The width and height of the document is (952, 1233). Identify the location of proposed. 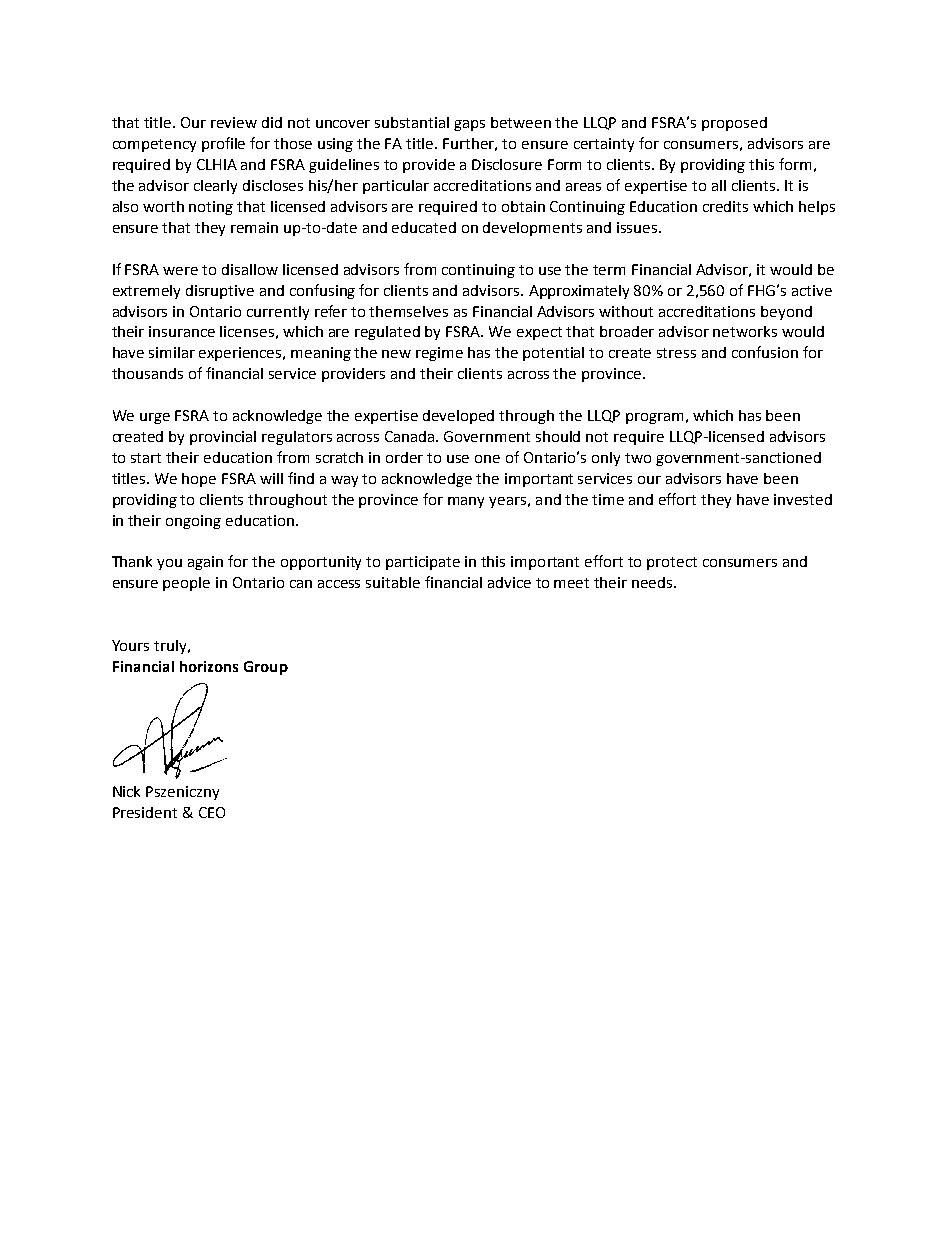
(734, 124).
